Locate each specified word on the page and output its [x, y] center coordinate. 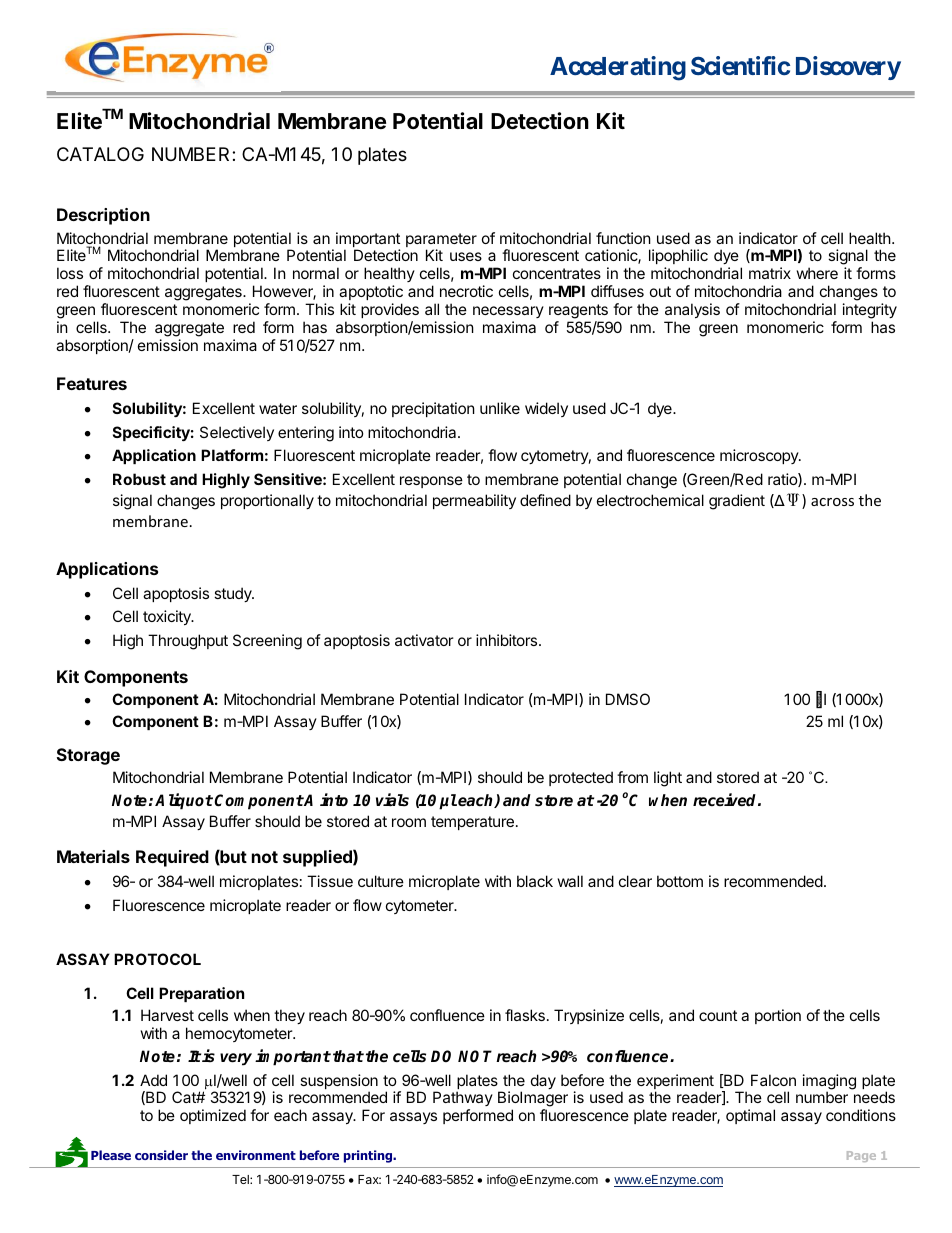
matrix [770, 273]
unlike [500, 408]
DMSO [628, 699]
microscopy [760, 456]
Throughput [188, 642]
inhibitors [508, 640]
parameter [441, 241]
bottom [680, 881]
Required [172, 858]
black [535, 881]
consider [161, 1155]
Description [103, 216]
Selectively [237, 433]
